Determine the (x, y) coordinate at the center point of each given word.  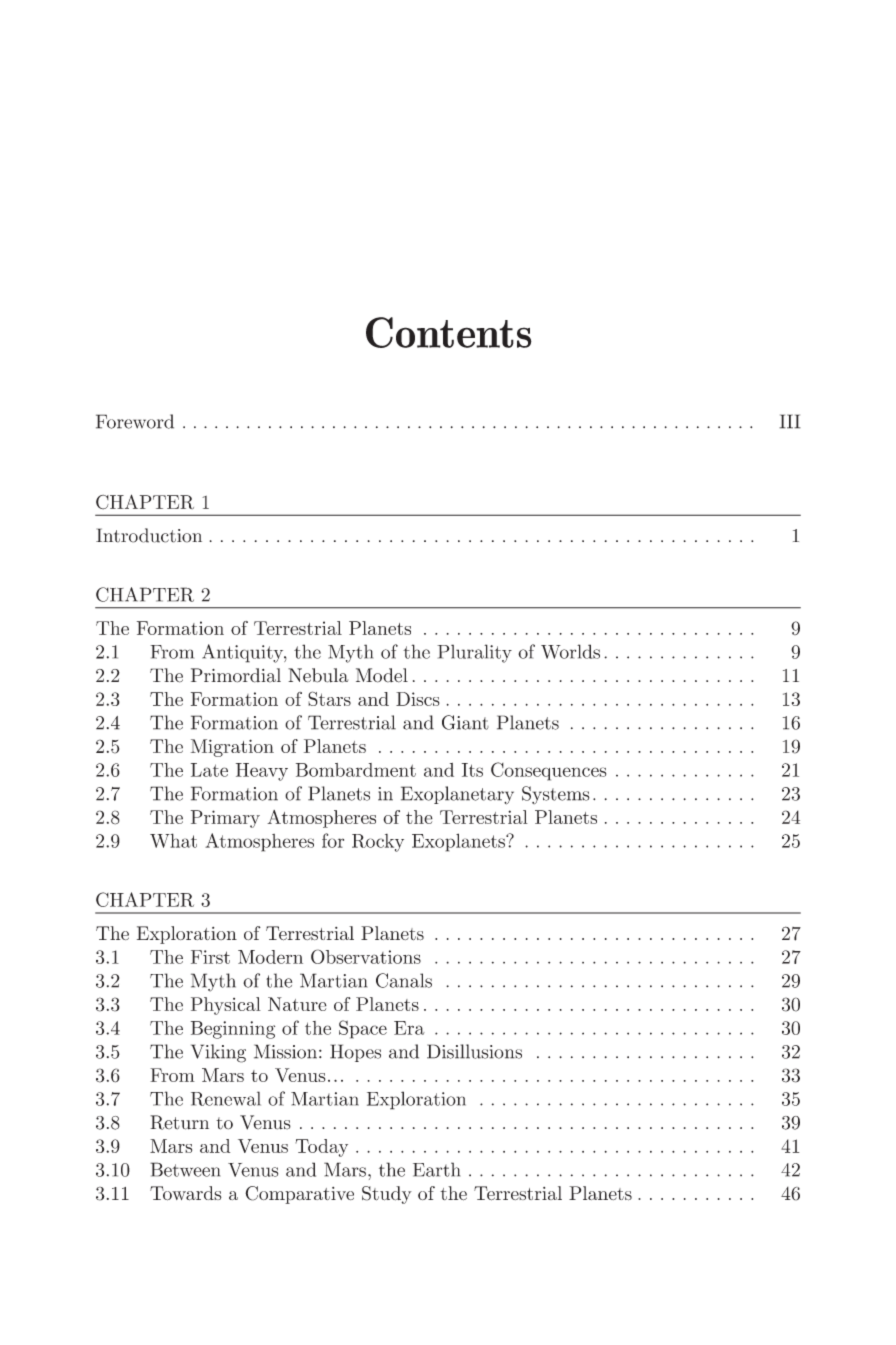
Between (185, 1169)
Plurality (474, 653)
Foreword (135, 421)
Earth (436, 1169)
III (790, 421)
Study (387, 1195)
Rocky (378, 843)
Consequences (548, 771)
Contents (449, 332)
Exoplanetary (457, 795)
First (210, 957)
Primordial (236, 675)
